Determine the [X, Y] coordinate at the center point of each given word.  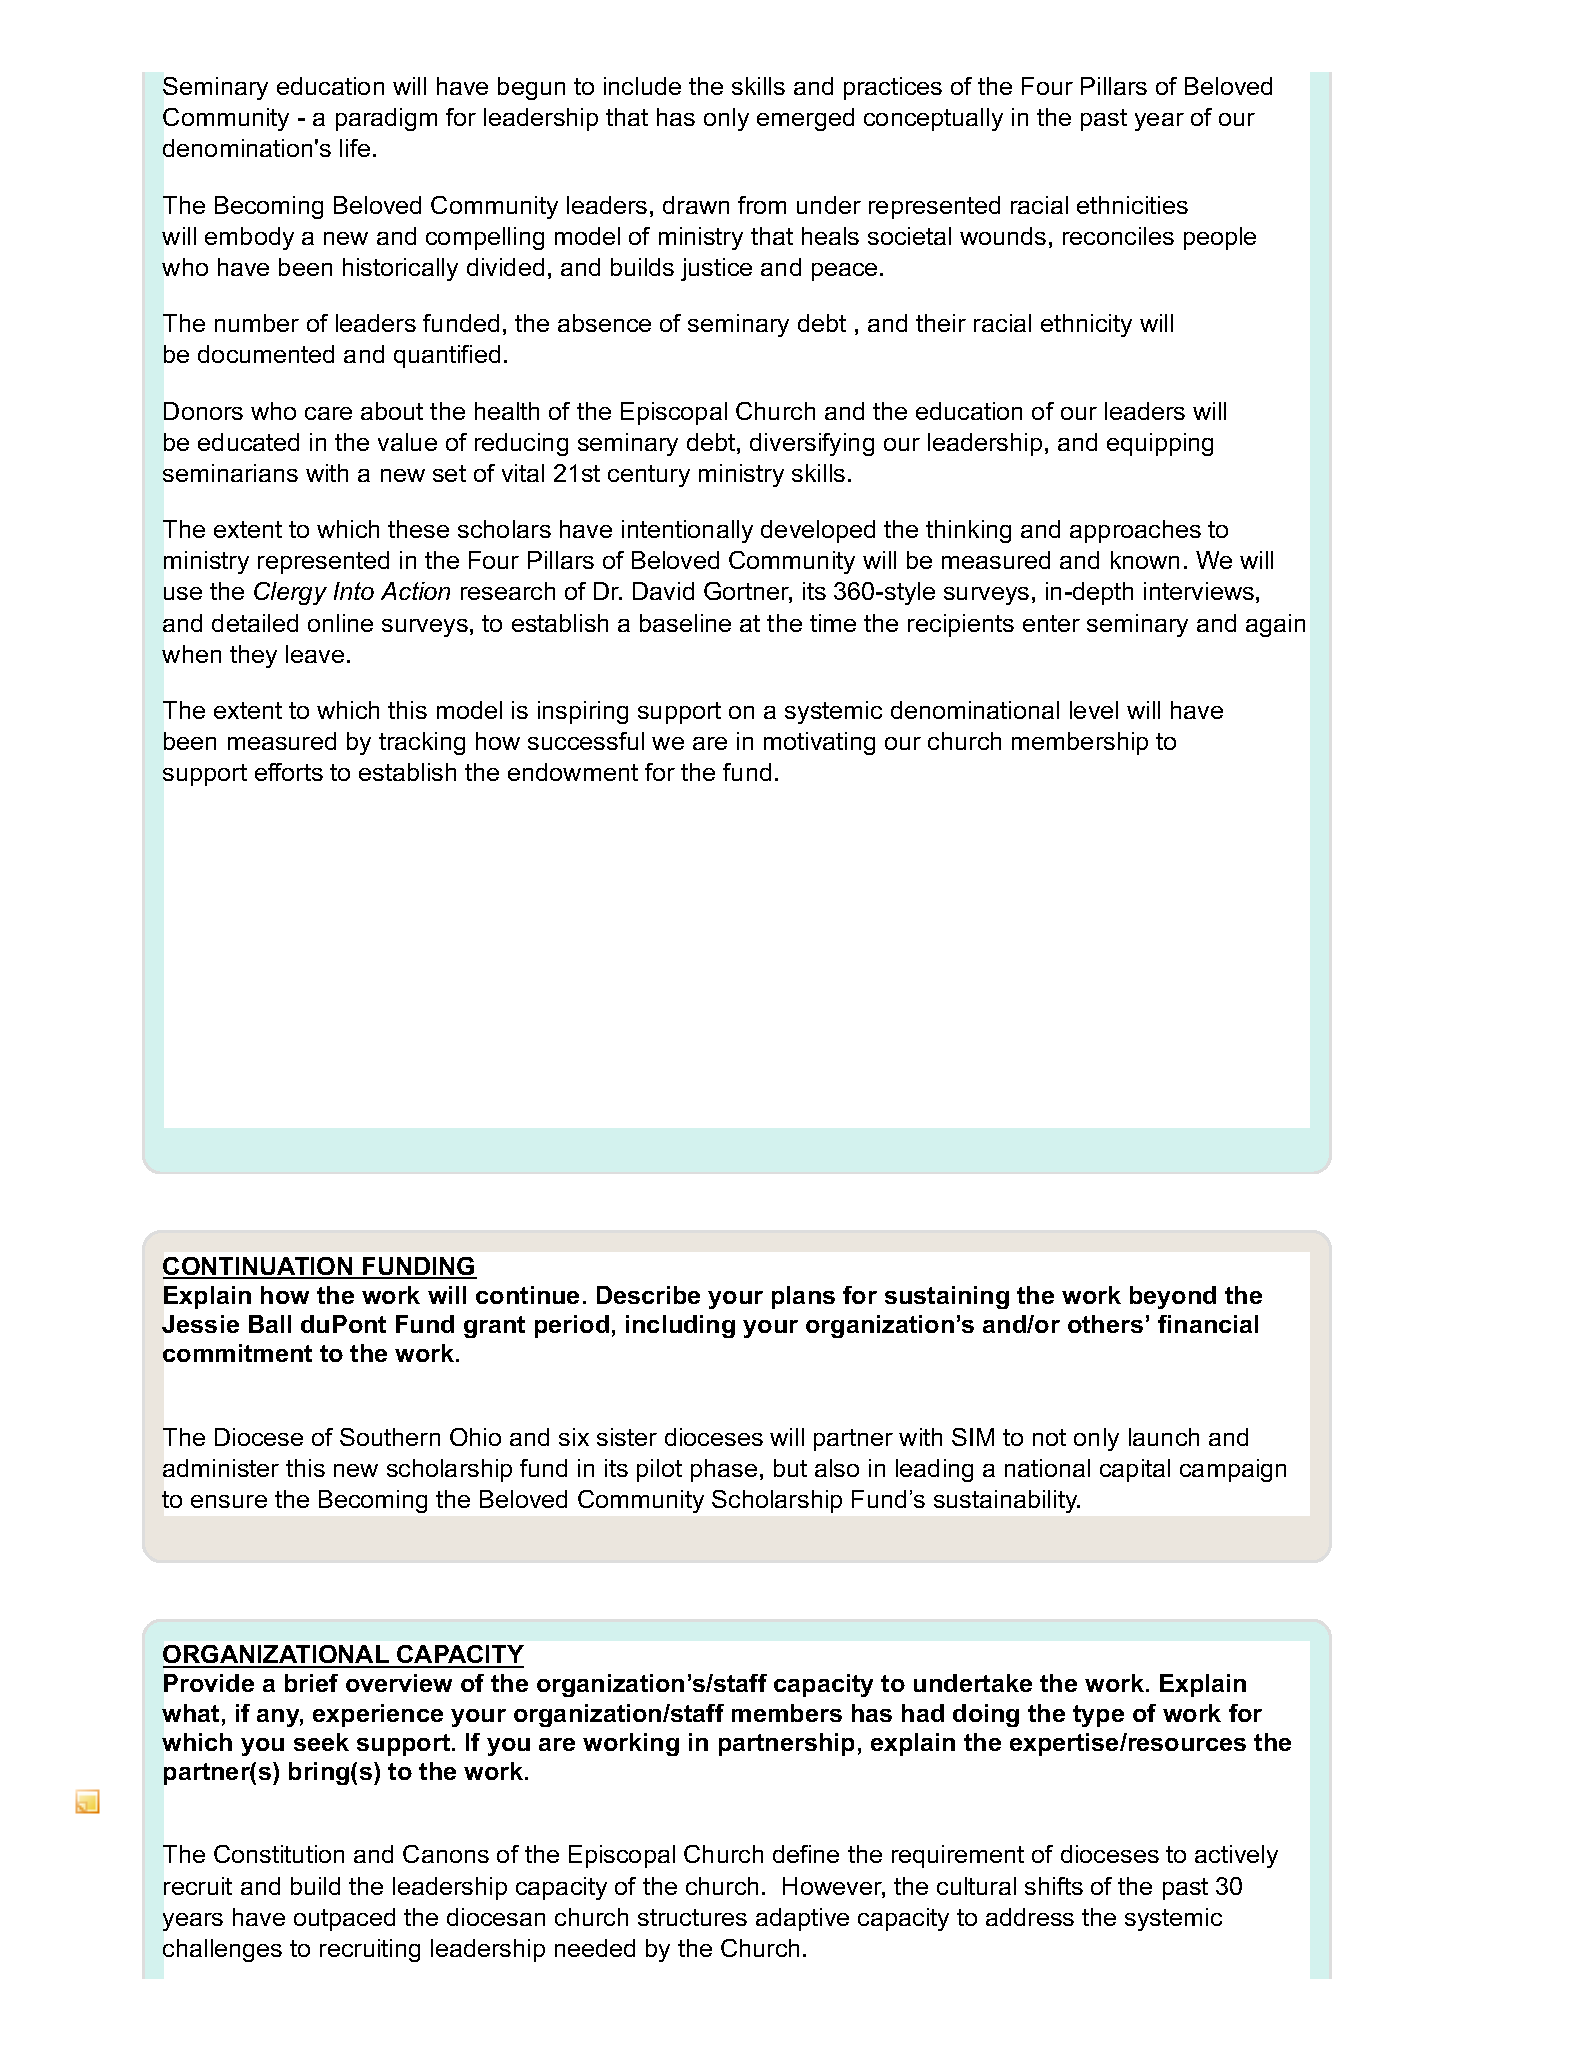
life [355, 148]
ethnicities [1132, 205]
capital [1135, 1470]
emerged [805, 119]
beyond [1173, 1297]
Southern [390, 1437]
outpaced [344, 1919]
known [1145, 560]
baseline [685, 623]
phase [724, 1470]
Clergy [290, 593]
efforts [289, 772]
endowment [573, 772]
